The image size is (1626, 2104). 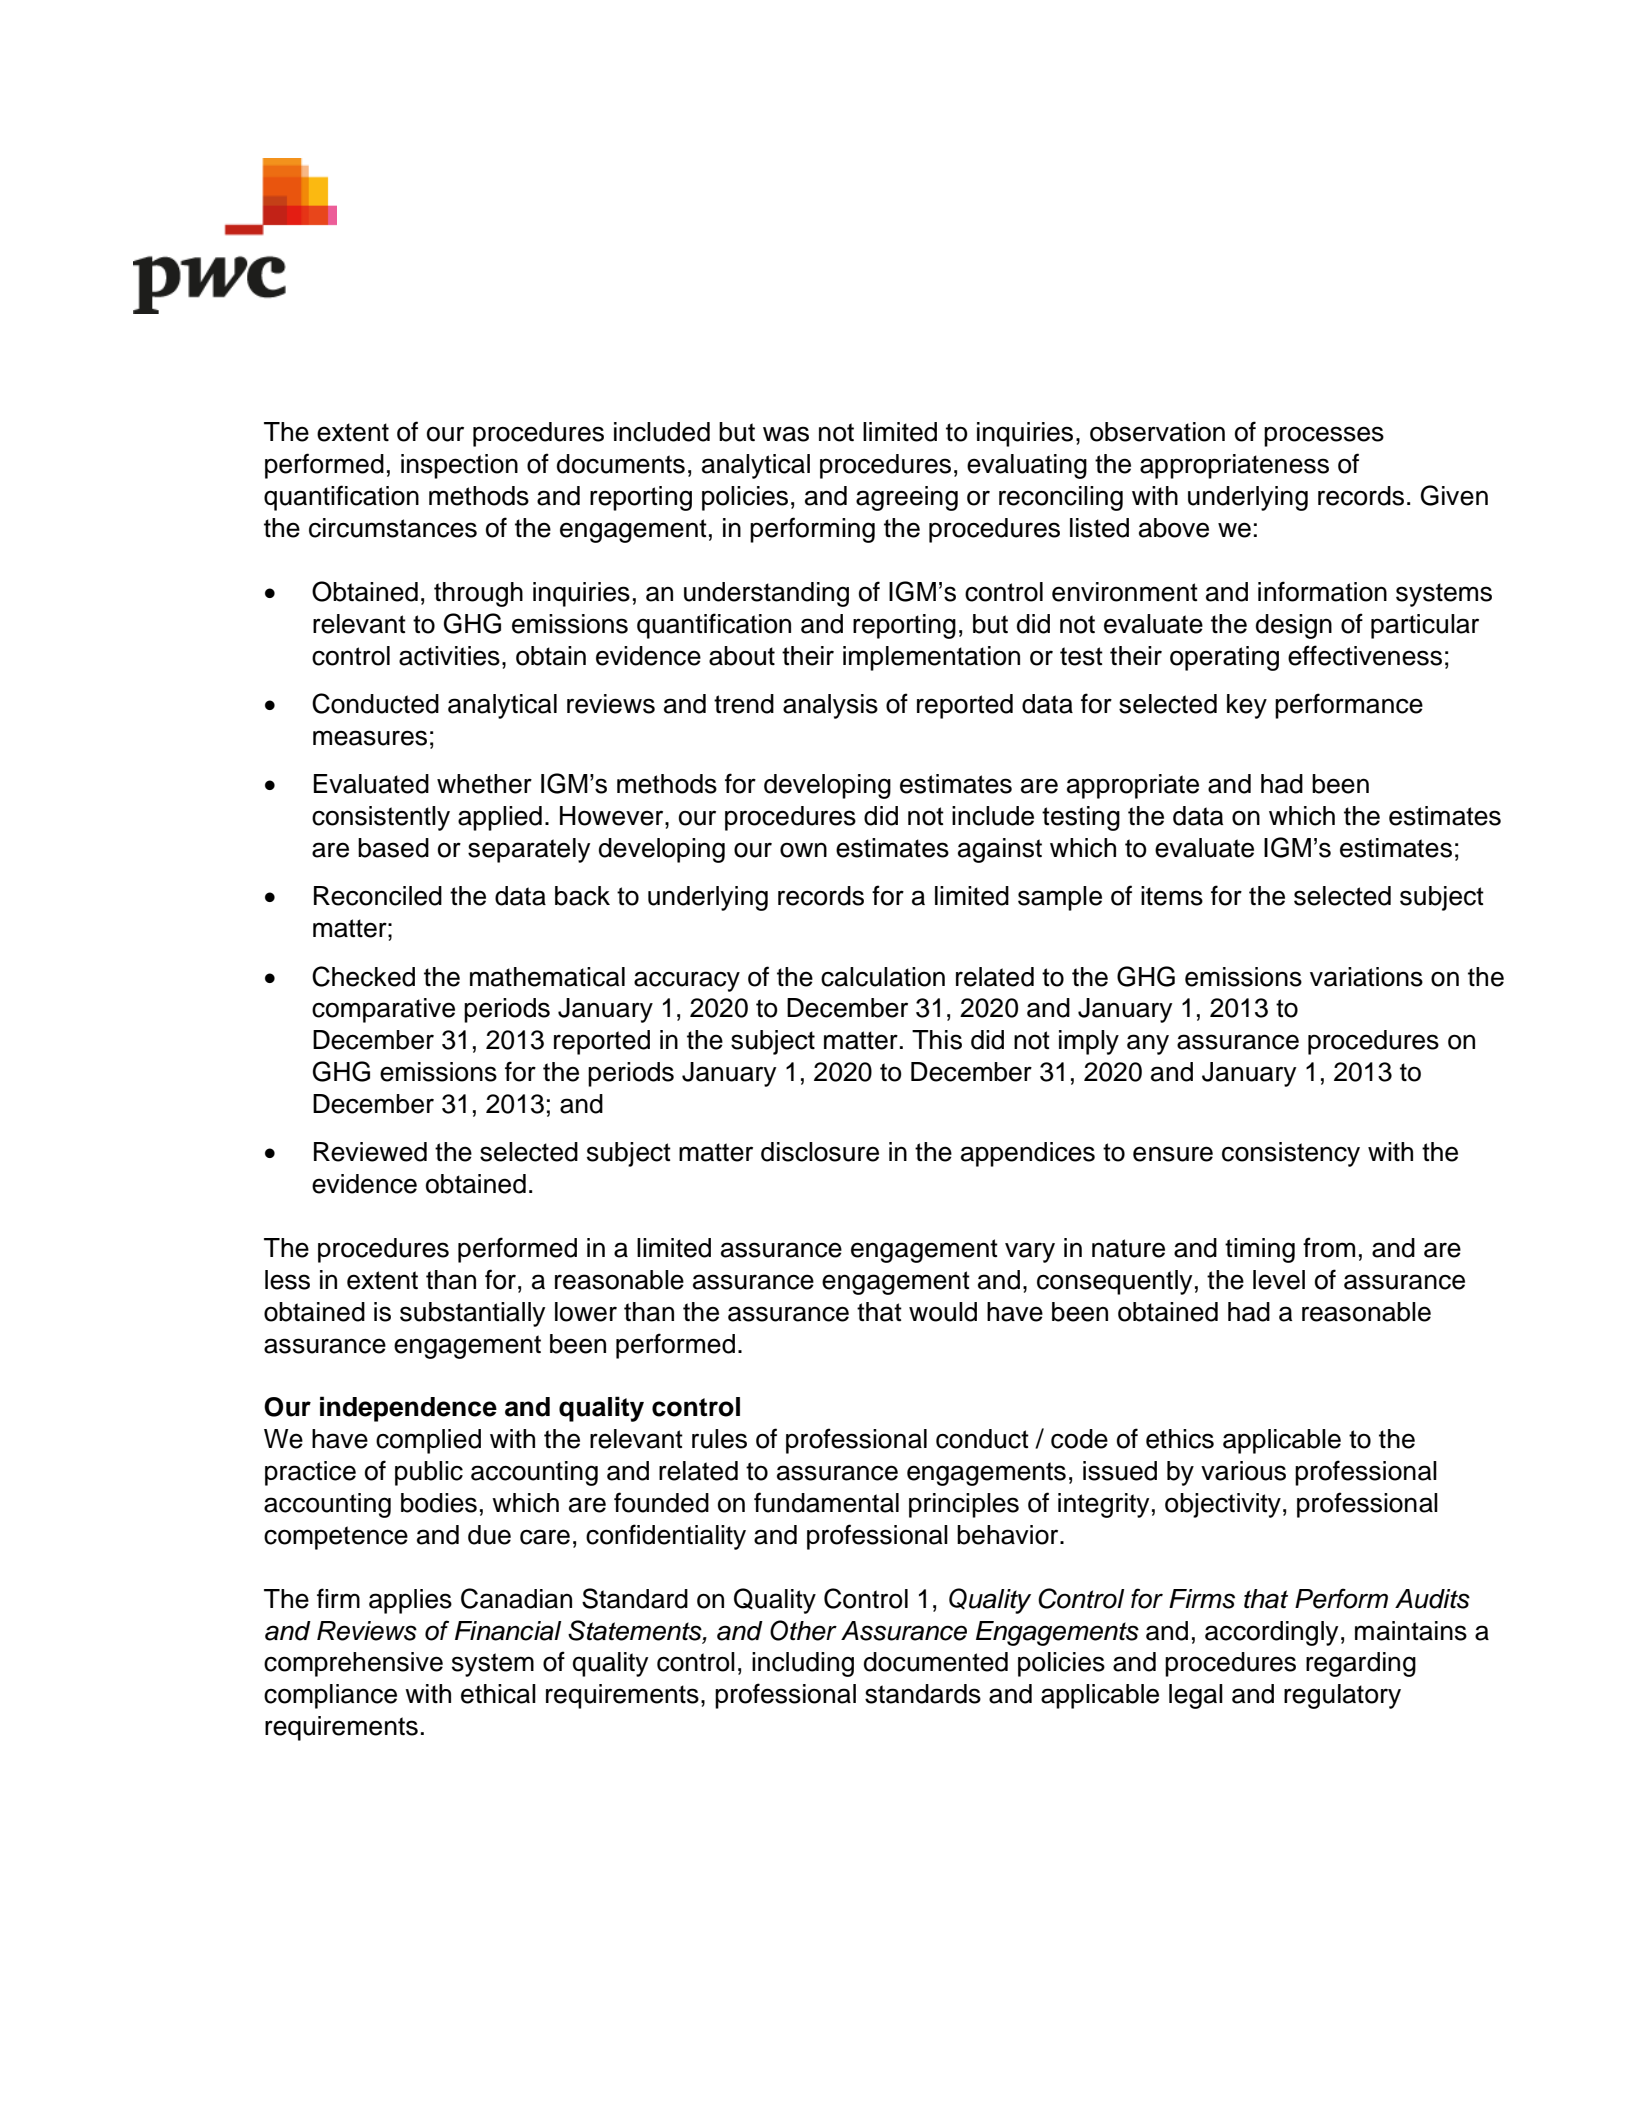 What do you see at coordinates (459, 466) in the page?
I see `inspection` at bounding box center [459, 466].
